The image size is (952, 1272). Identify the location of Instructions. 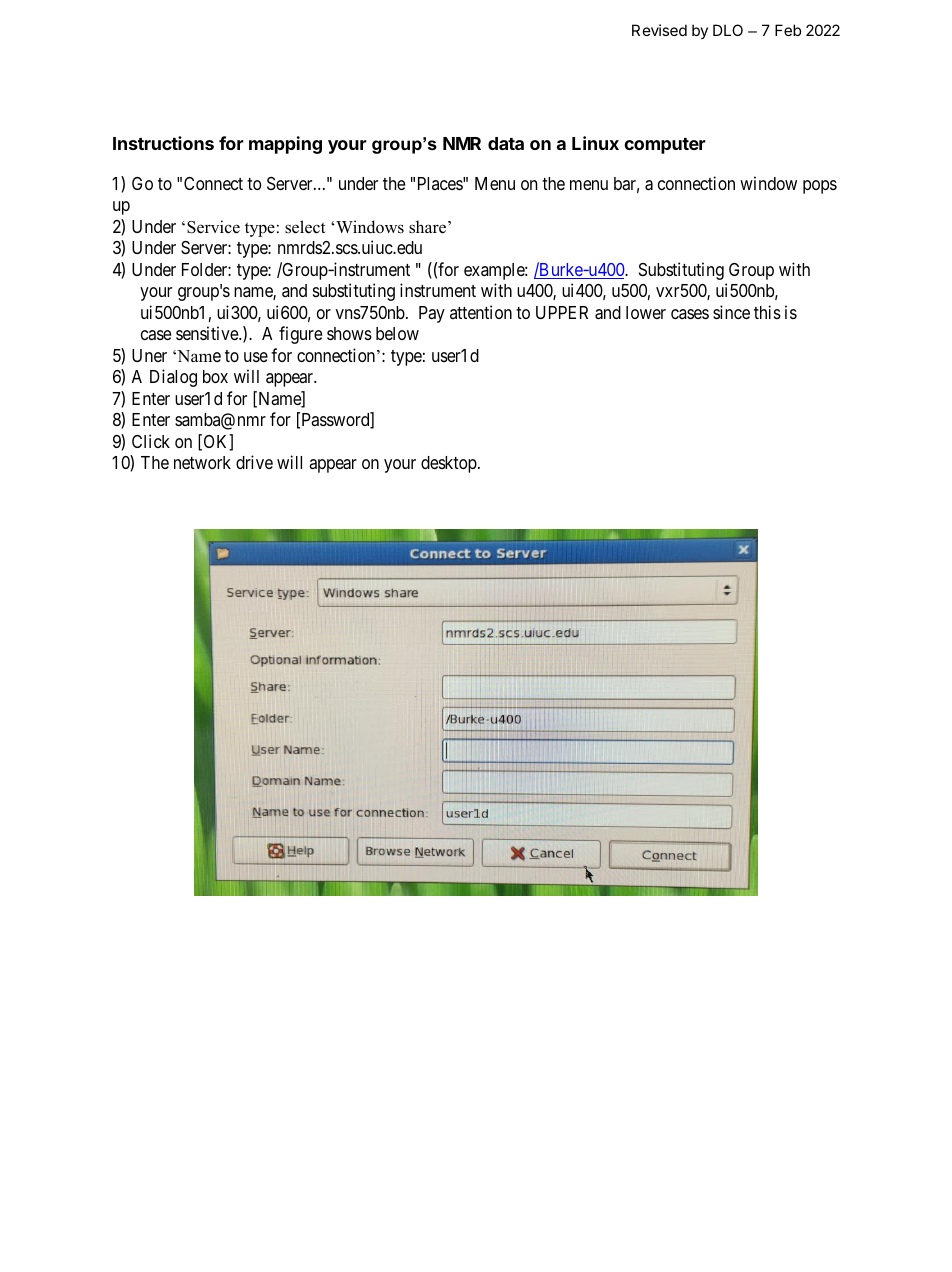
(163, 143).
